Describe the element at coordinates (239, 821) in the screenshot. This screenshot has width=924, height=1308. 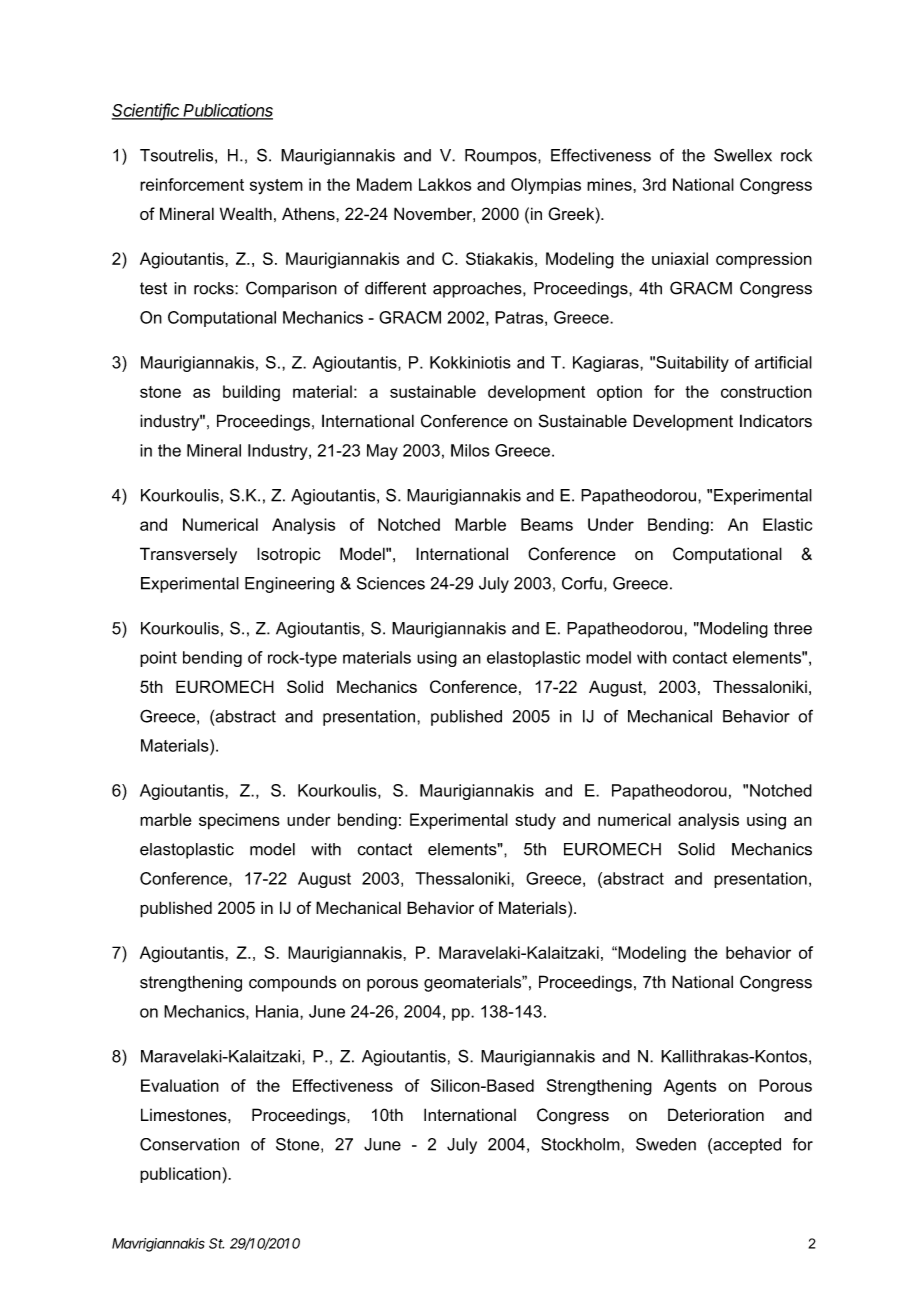
I see `specimens` at that location.
